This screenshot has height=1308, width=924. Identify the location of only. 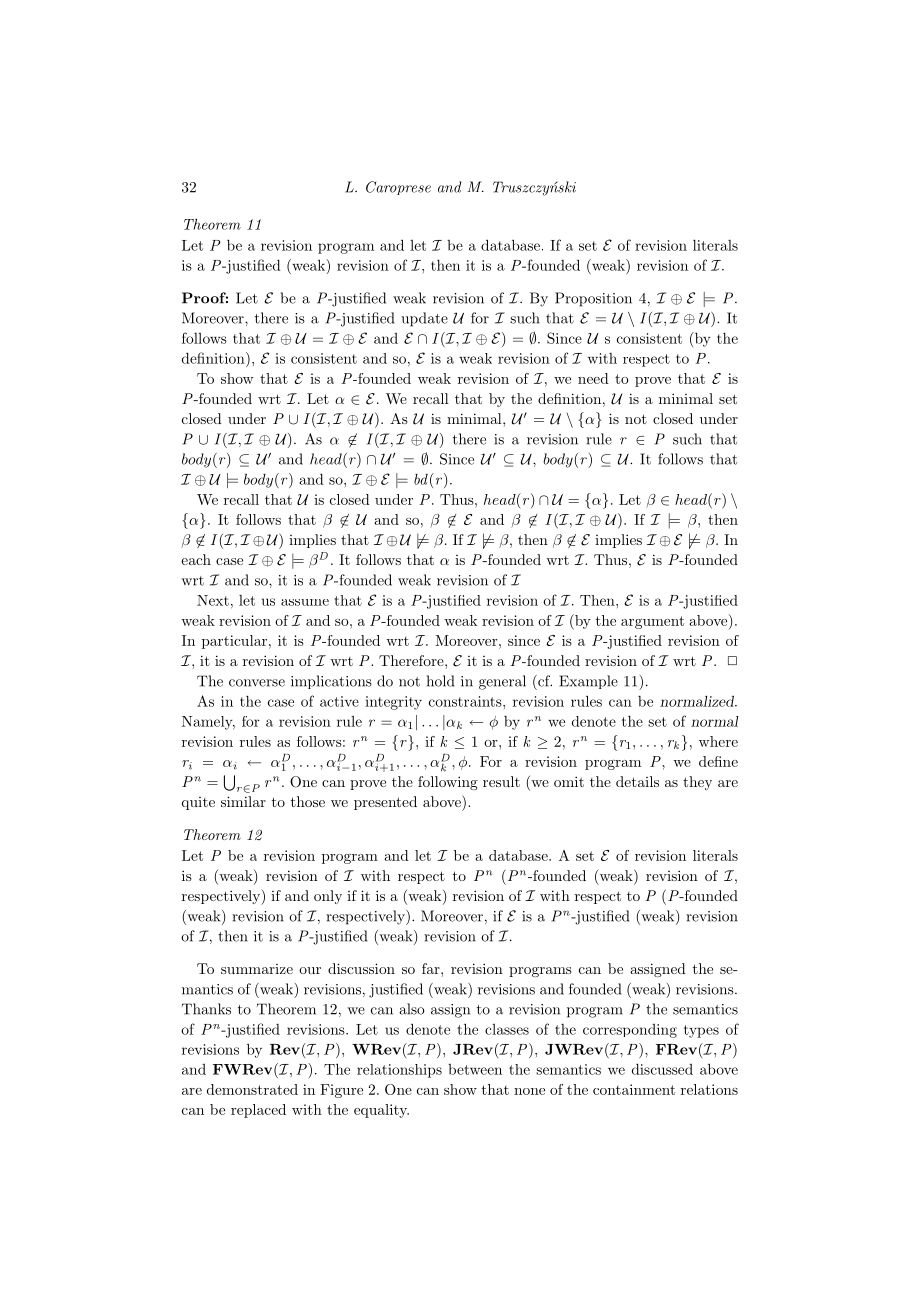
(328, 897).
